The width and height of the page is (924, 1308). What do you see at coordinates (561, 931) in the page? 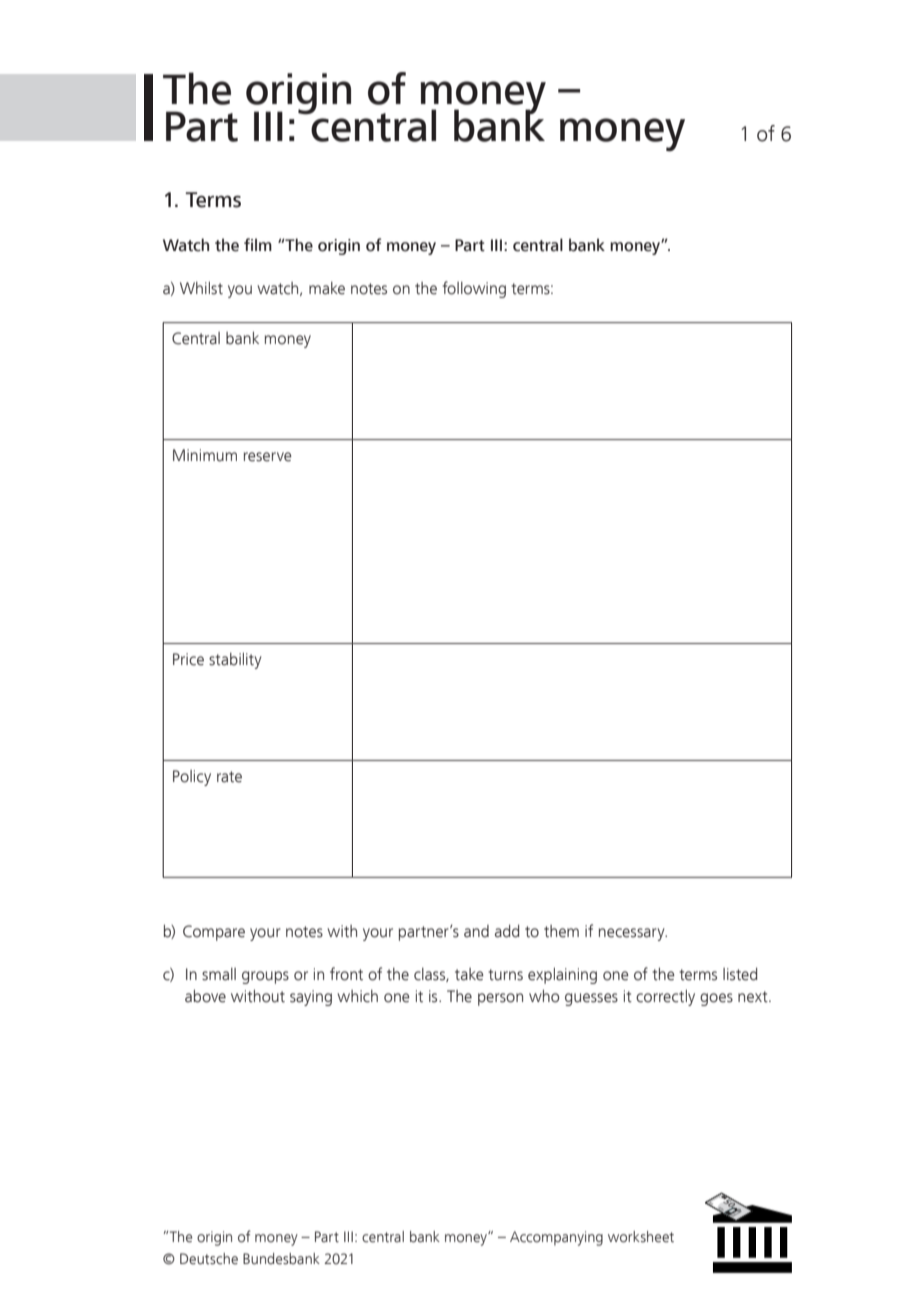
I see `them` at bounding box center [561, 931].
